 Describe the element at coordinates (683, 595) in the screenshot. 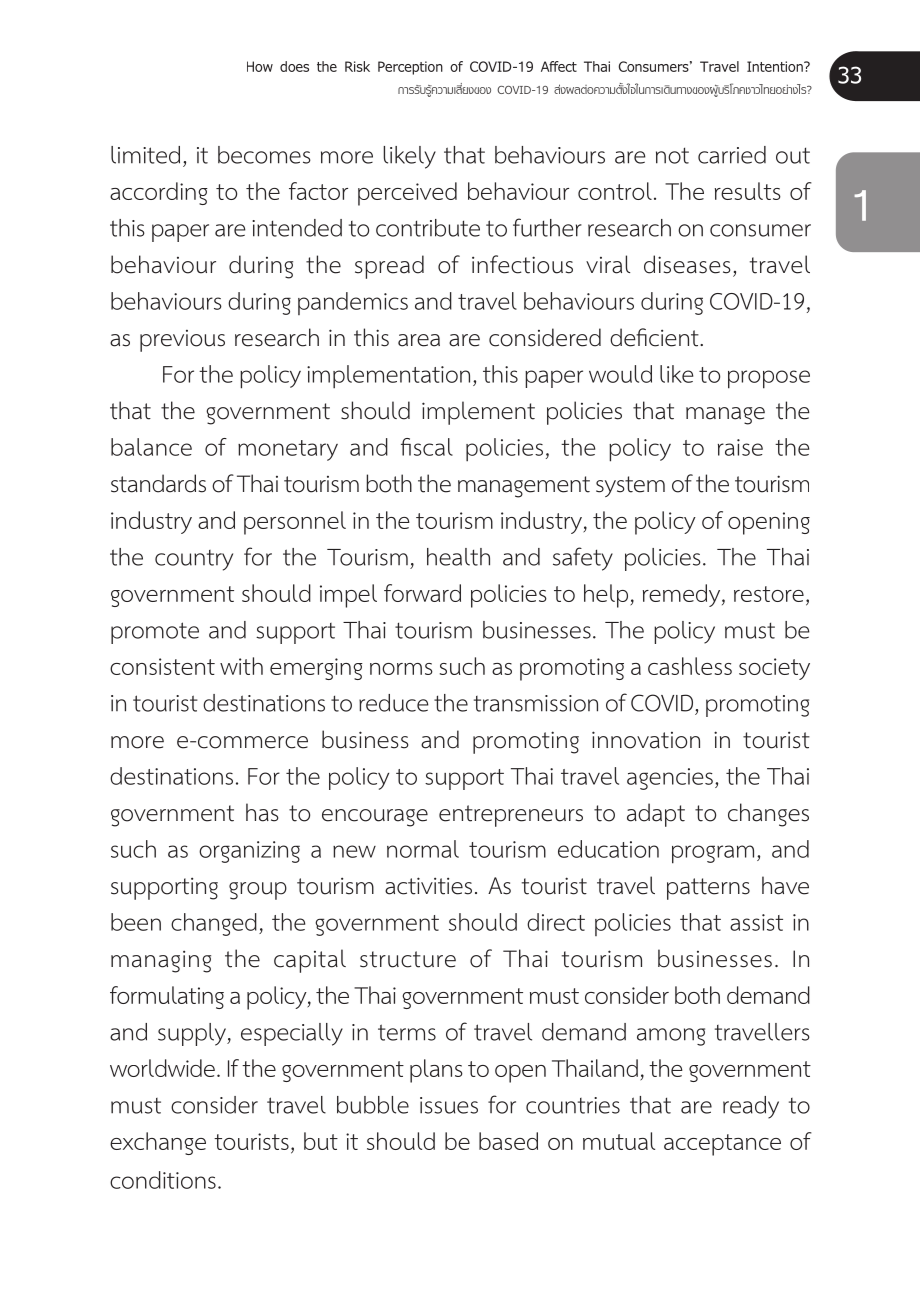

I see `remedy` at that location.
